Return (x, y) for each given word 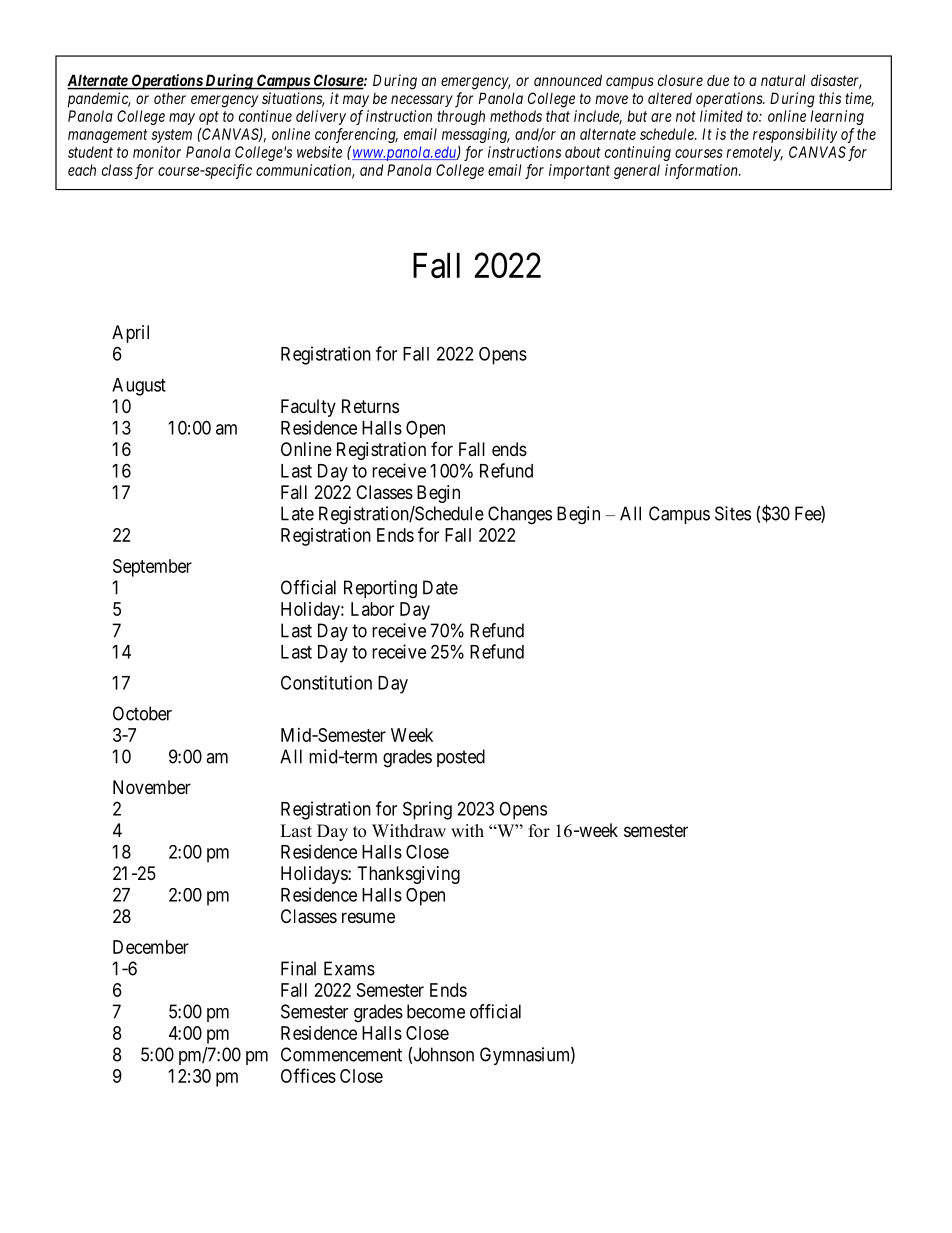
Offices (308, 1075)
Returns (370, 406)
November (152, 787)
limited (721, 116)
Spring (427, 810)
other (170, 98)
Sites (733, 513)
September (152, 568)
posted (461, 758)
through (461, 117)
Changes (520, 515)
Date (440, 587)
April (130, 334)
